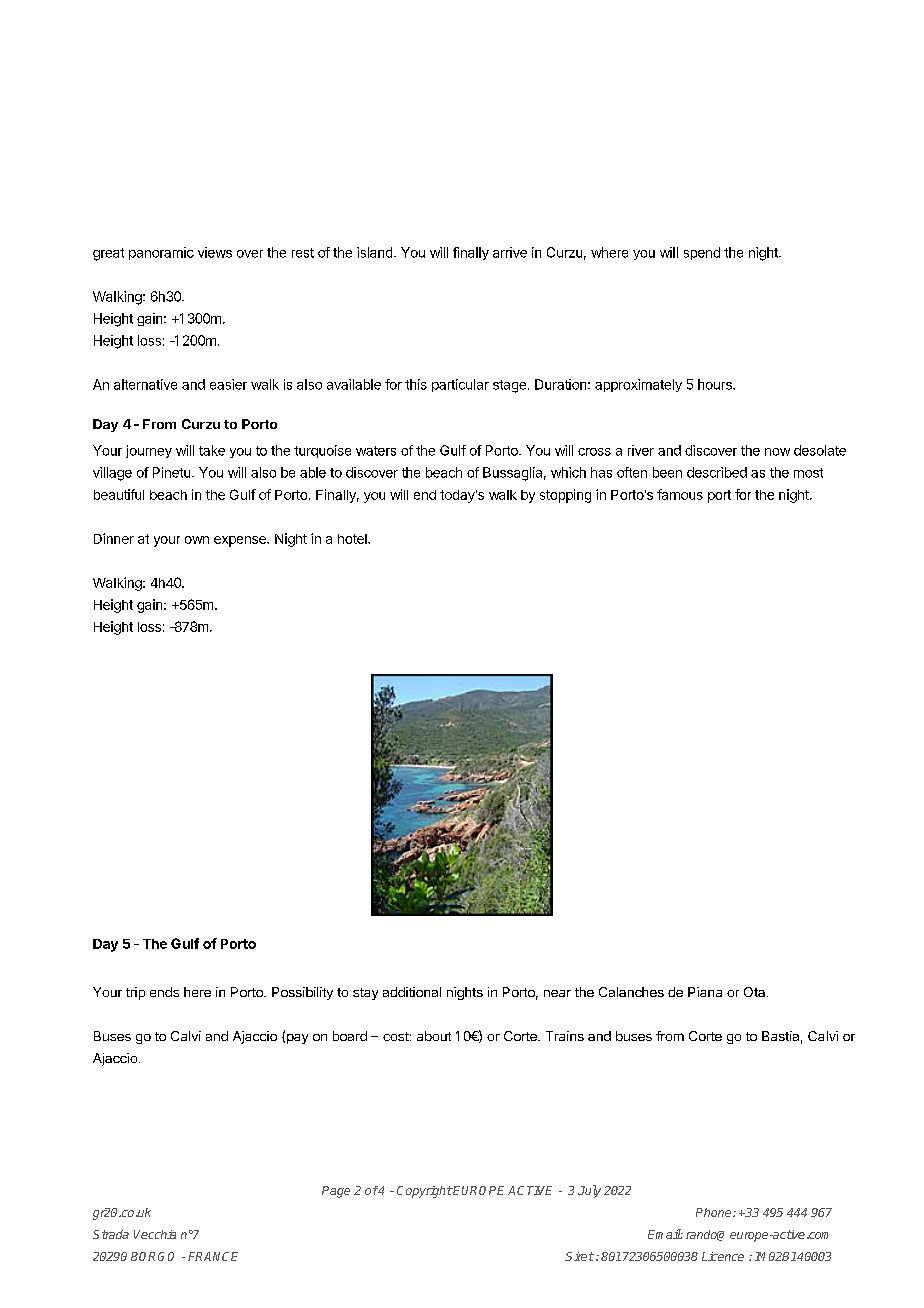 The width and height of the screenshot is (924, 1308). Describe the element at coordinates (756, 992) in the screenshot. I see `Ota` at that location.
